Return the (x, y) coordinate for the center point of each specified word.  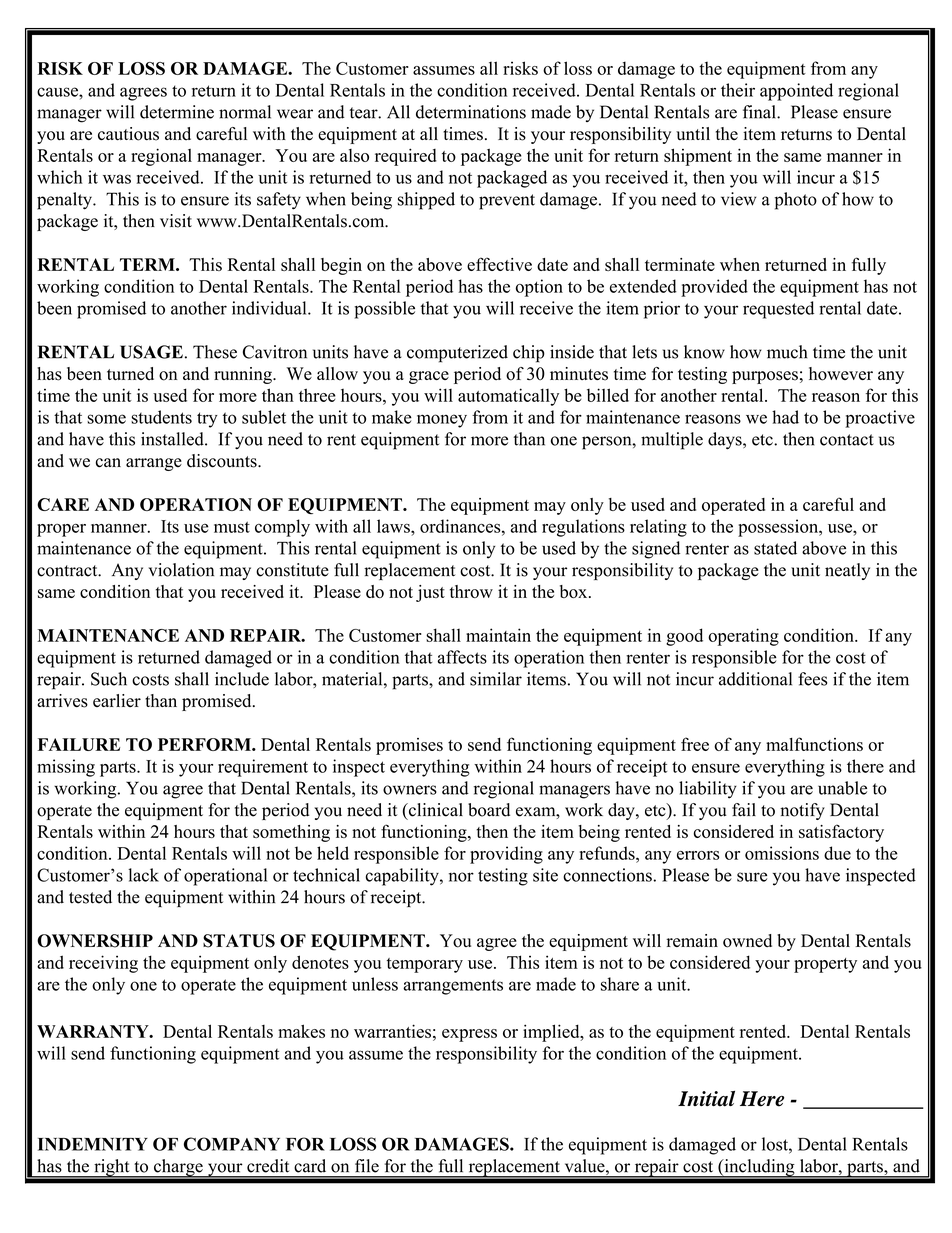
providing (506, 855)
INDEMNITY (93, 1144)
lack (143, 875)
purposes (765, 377)
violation (181, 570)
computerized (457, 354)
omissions (782, 853)
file (367, 1166)
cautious (128, 134)
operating (743, 637)
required (406, 157)
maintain (498, 635)
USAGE (151, 352)
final (760, 112)
